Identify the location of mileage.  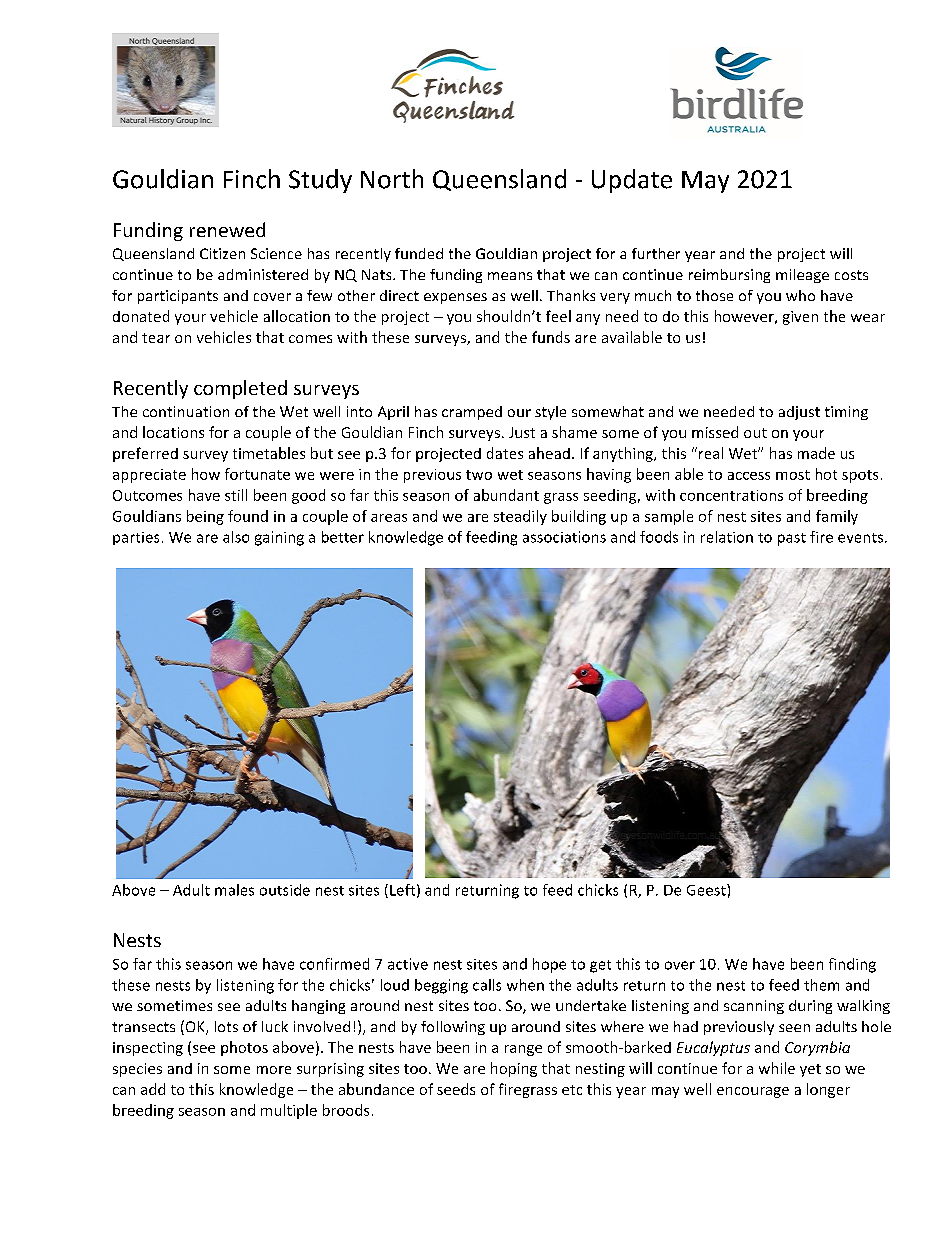
(802, 276).
